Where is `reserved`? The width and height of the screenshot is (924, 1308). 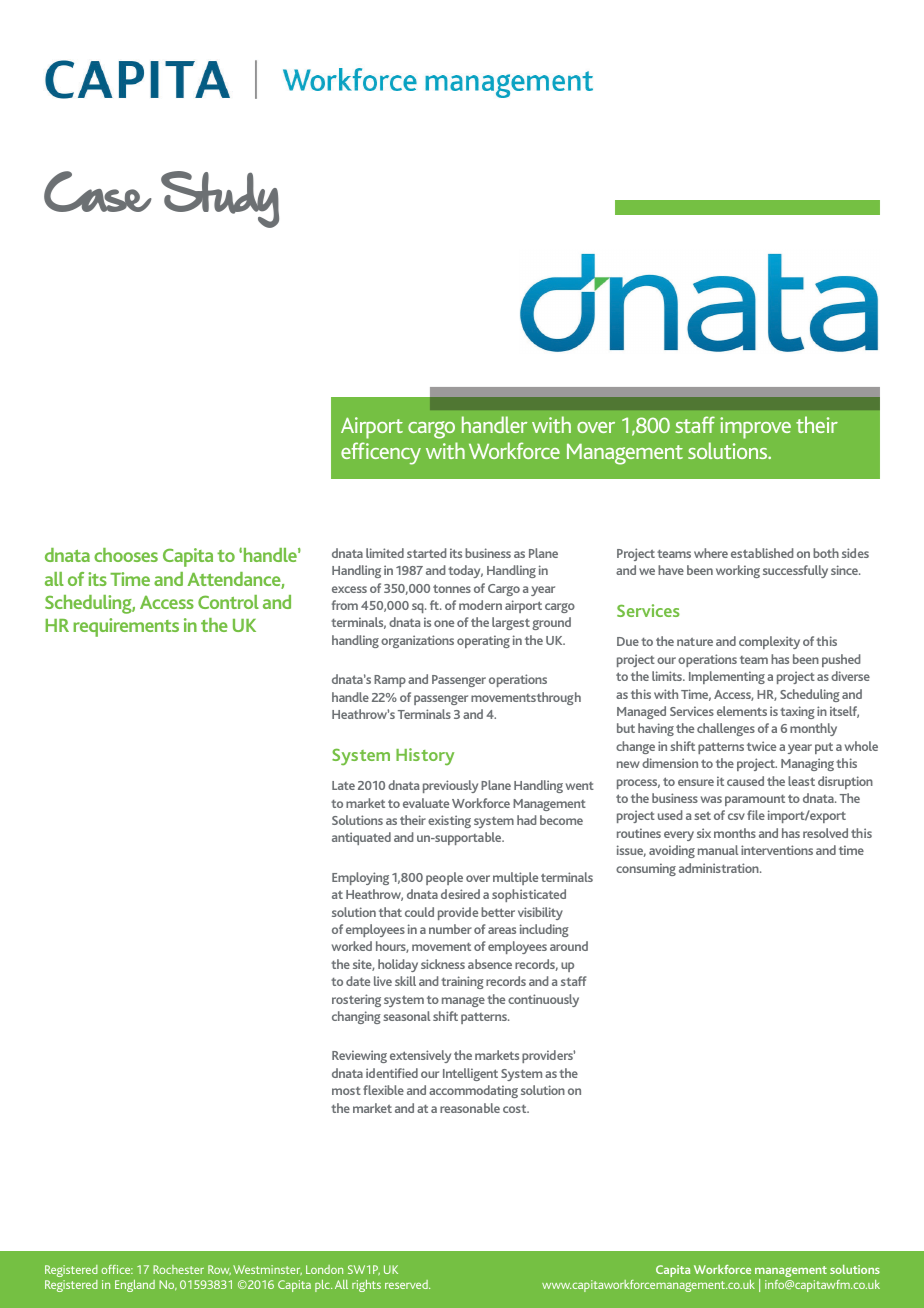 reserved is located at coordinates (407, 1284).
